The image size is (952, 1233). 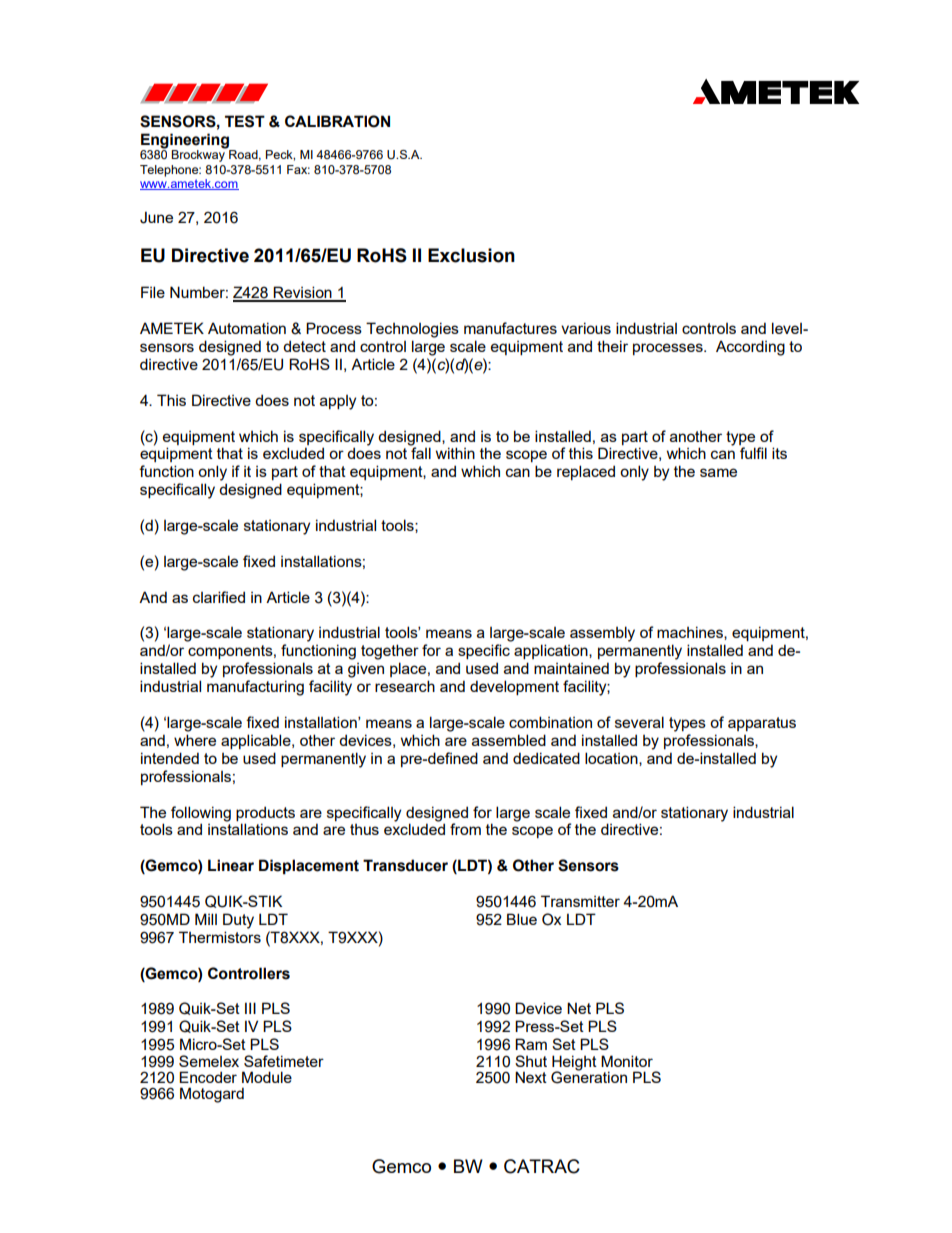 I want to click on Brockway, so click(x=199, y=155).
